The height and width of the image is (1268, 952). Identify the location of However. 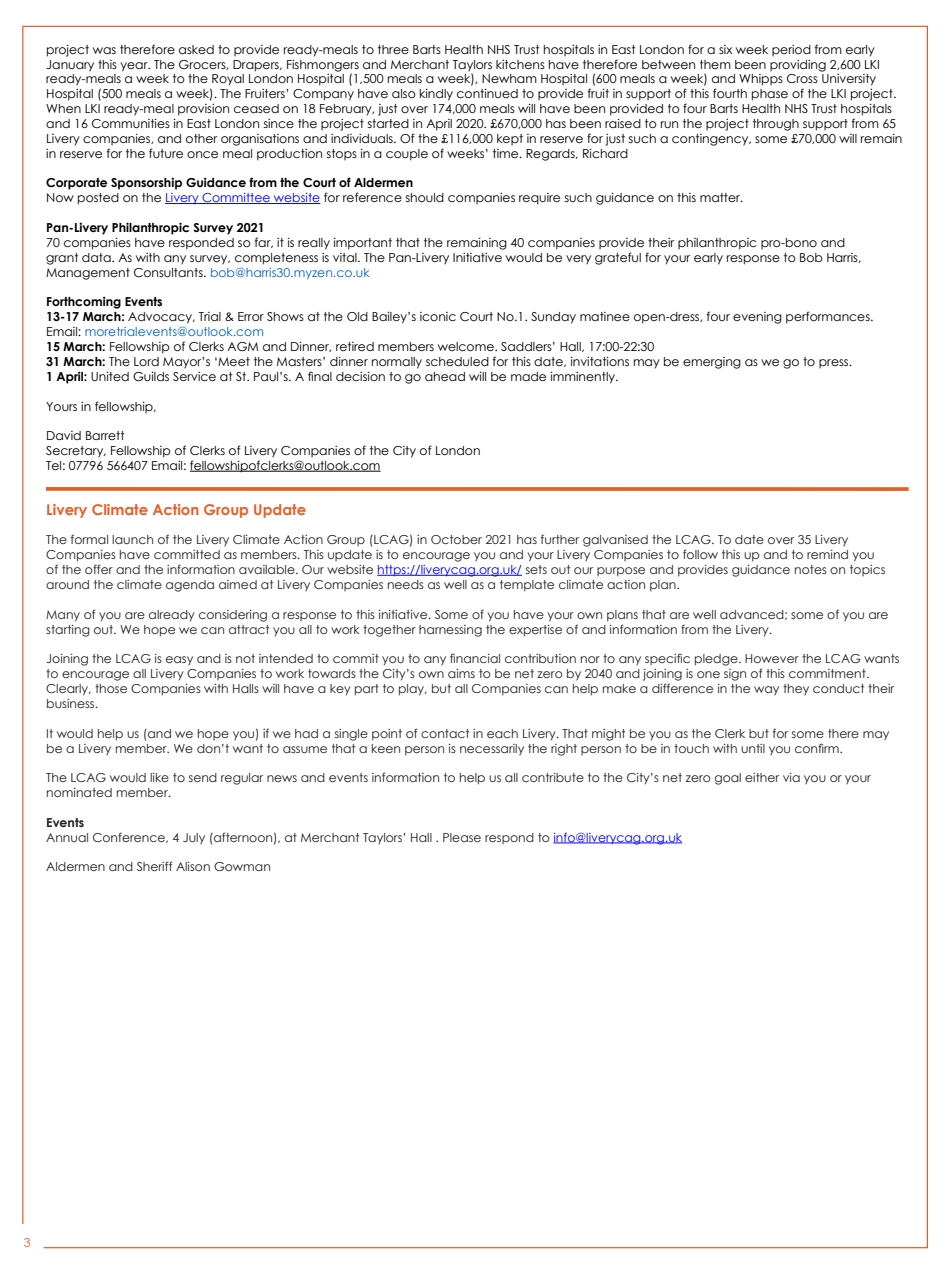
(772, 658).
